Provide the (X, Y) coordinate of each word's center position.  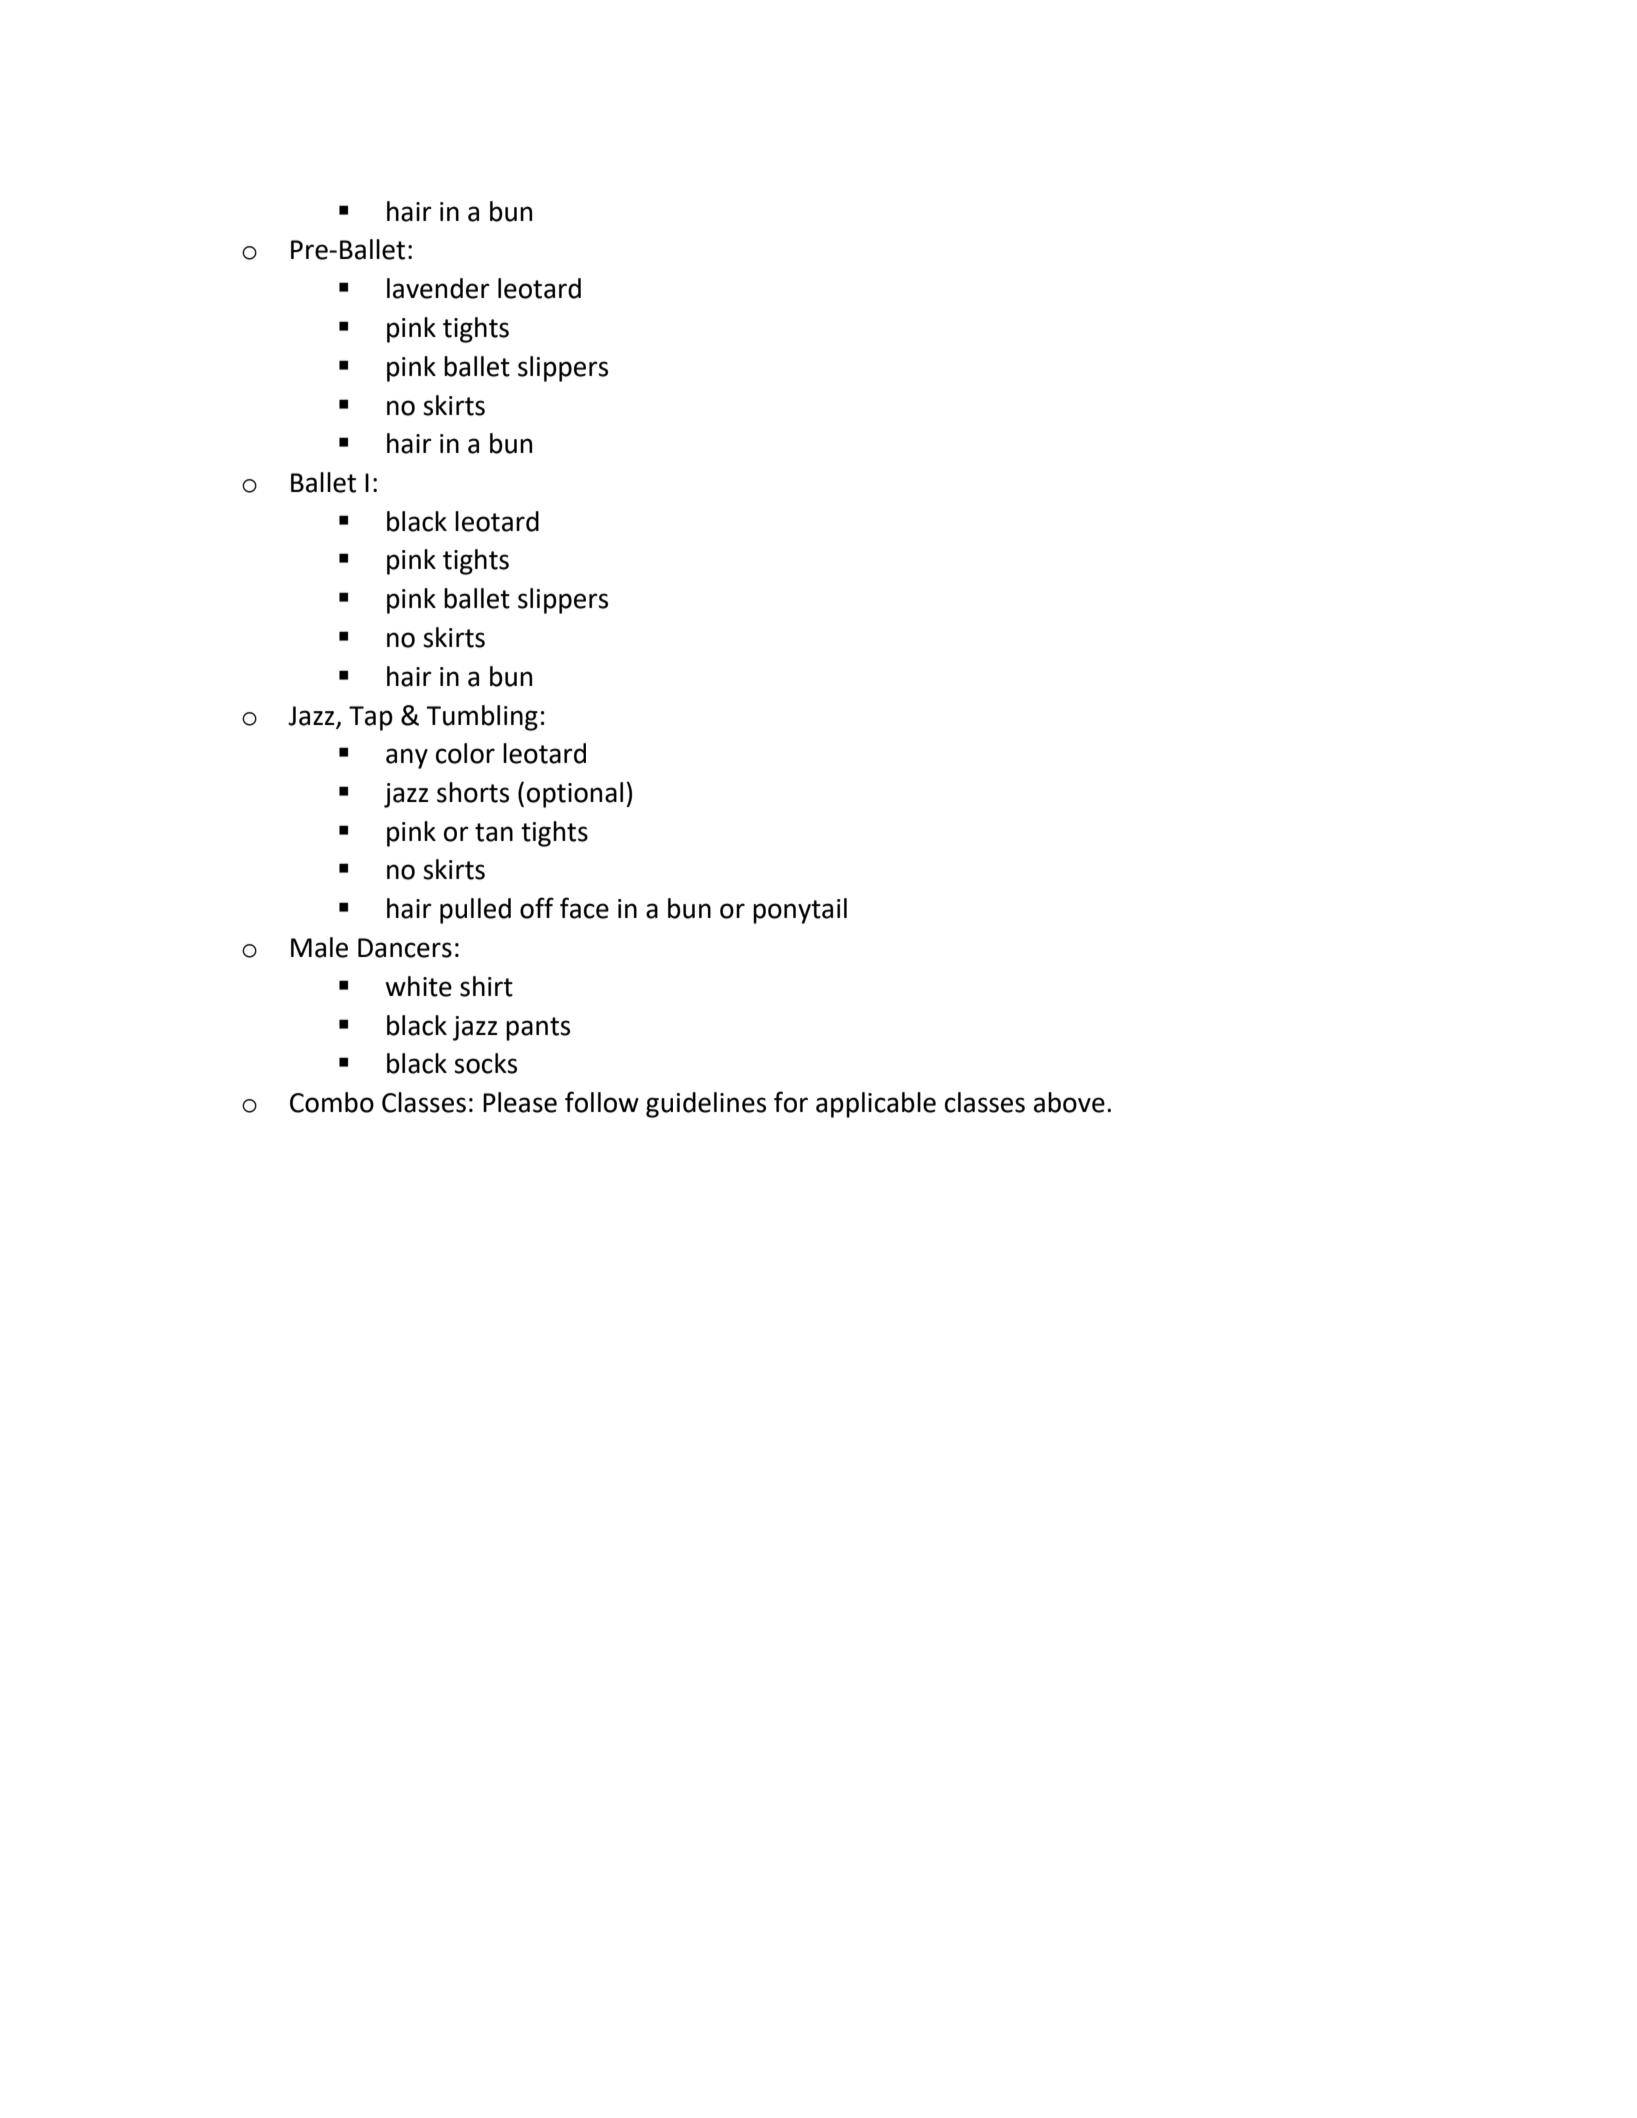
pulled (475, 911)
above (1069, 1102)
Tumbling (482, 718)
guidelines (706, 1105)
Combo (332, 1102)
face (584, 908)
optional (575, 795)
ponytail (800, 911)
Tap (371, 718)
